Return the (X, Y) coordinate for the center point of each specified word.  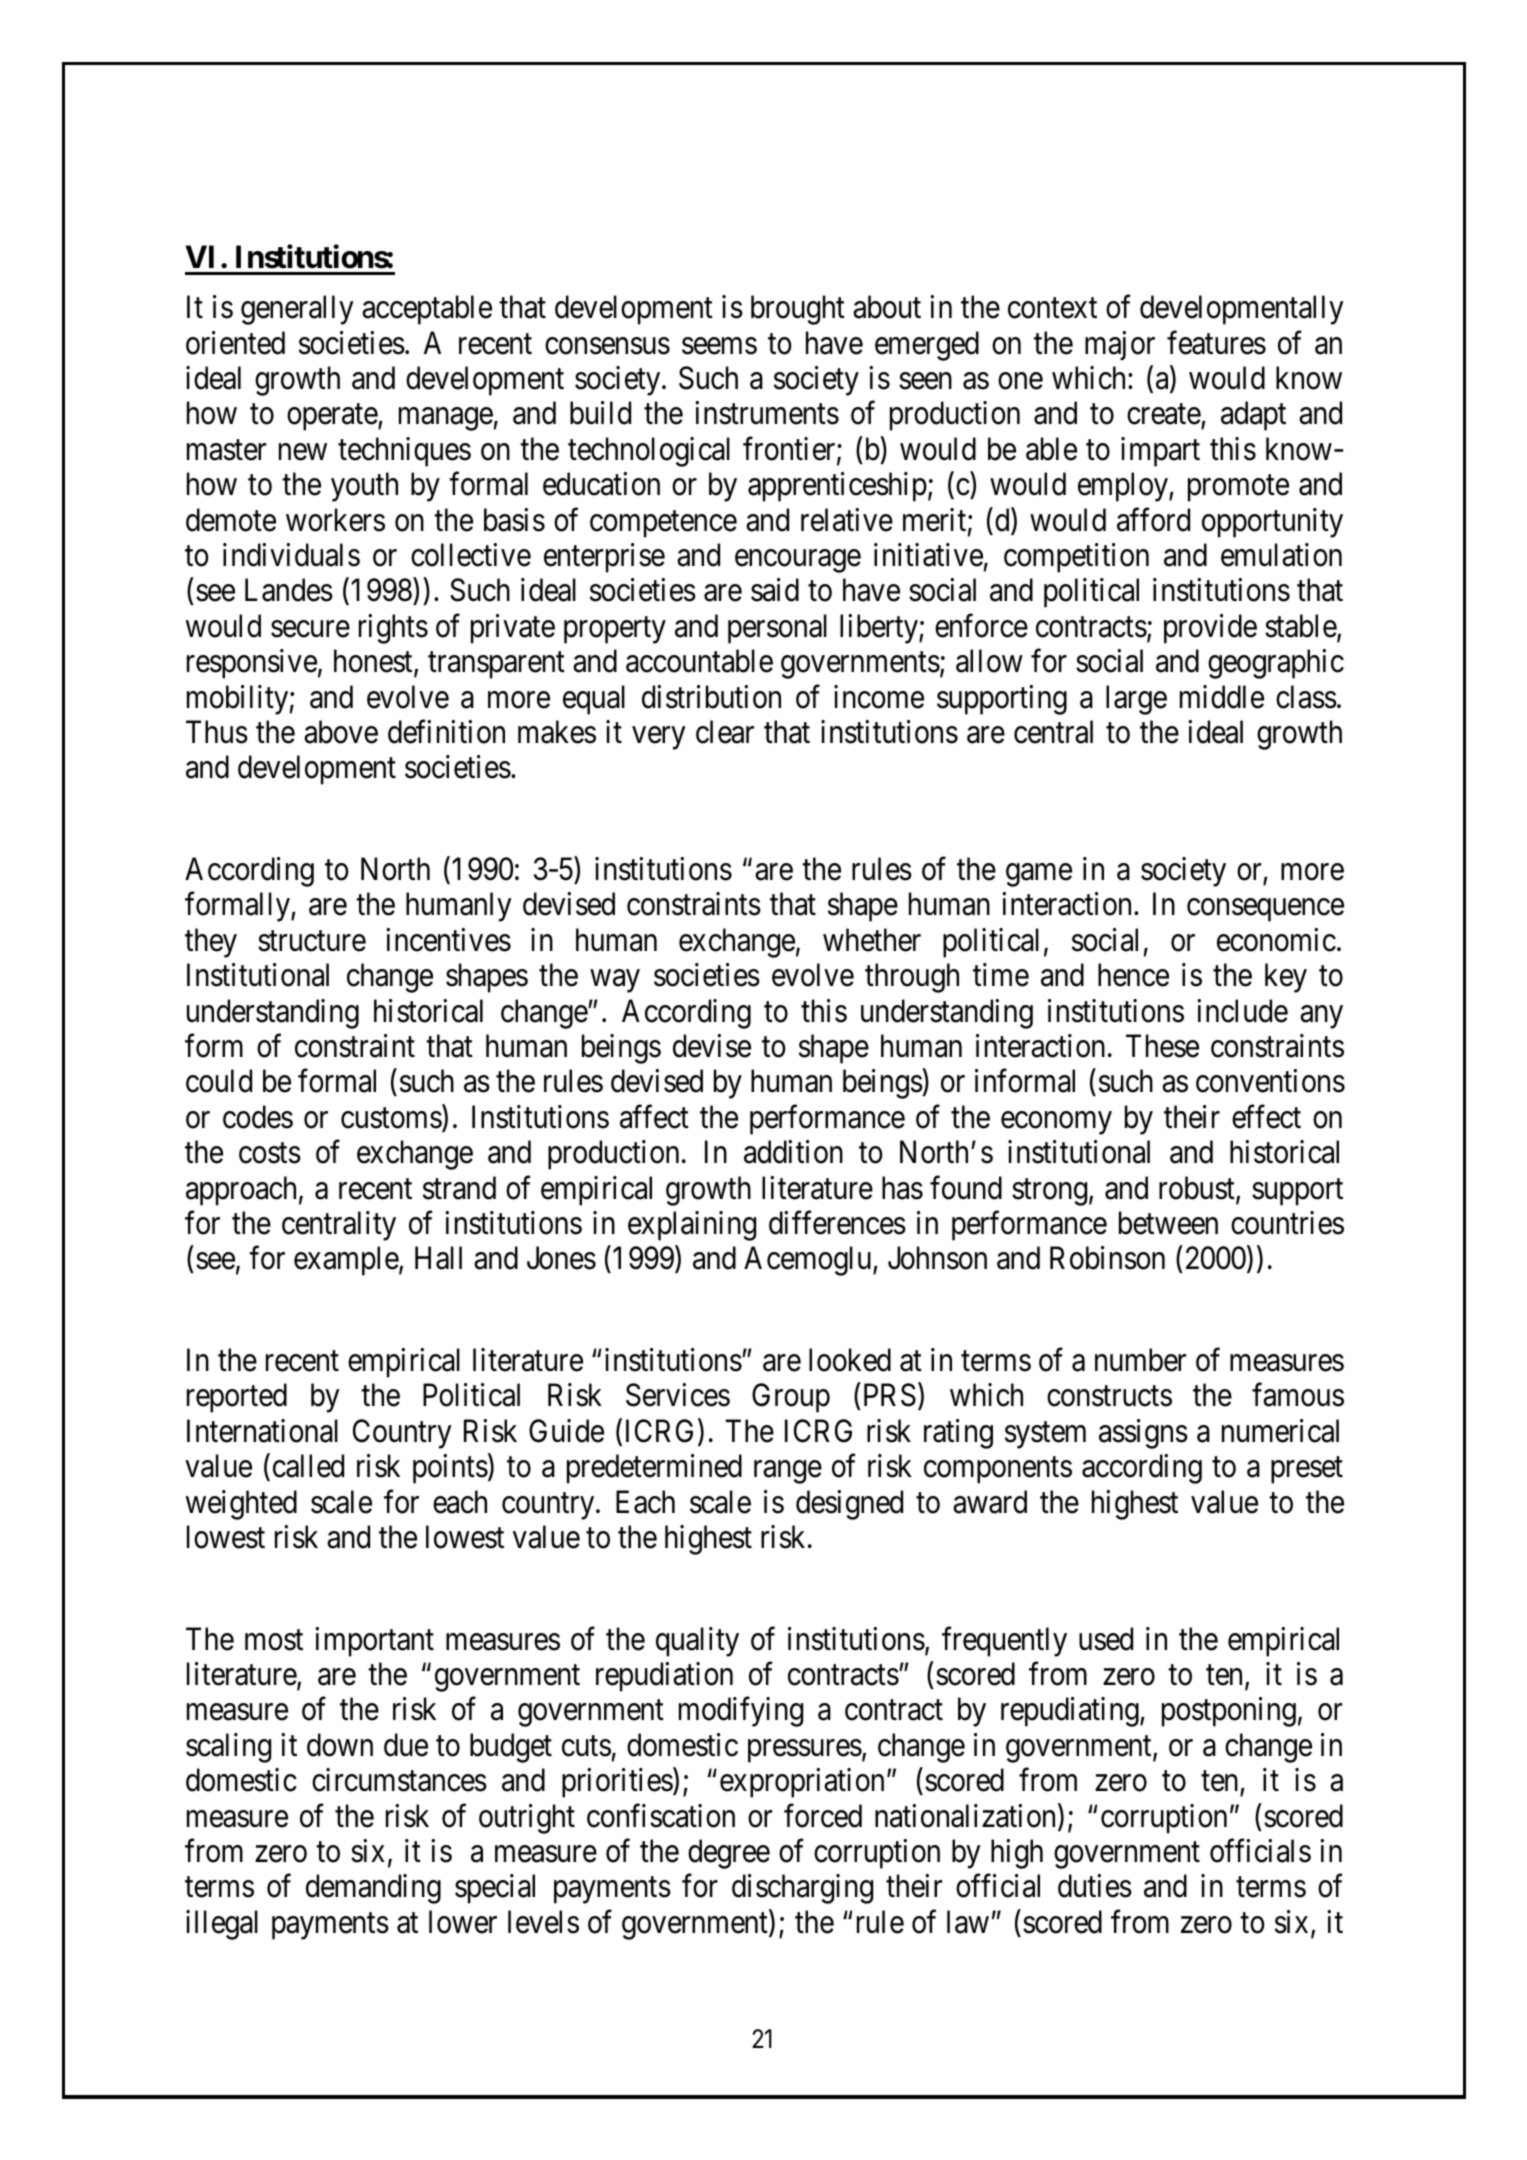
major (1120, 346)
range (788, 1472)
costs (270, 1153)
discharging (802, 1889)
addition (793, 1152)
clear (725, 732)
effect (1266, 1117)
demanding (373, 1889)
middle (1222, 697)
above (341, 732)
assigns (1143, 1434)
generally (297, 310)
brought (798, 310)
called (308, 1466)
